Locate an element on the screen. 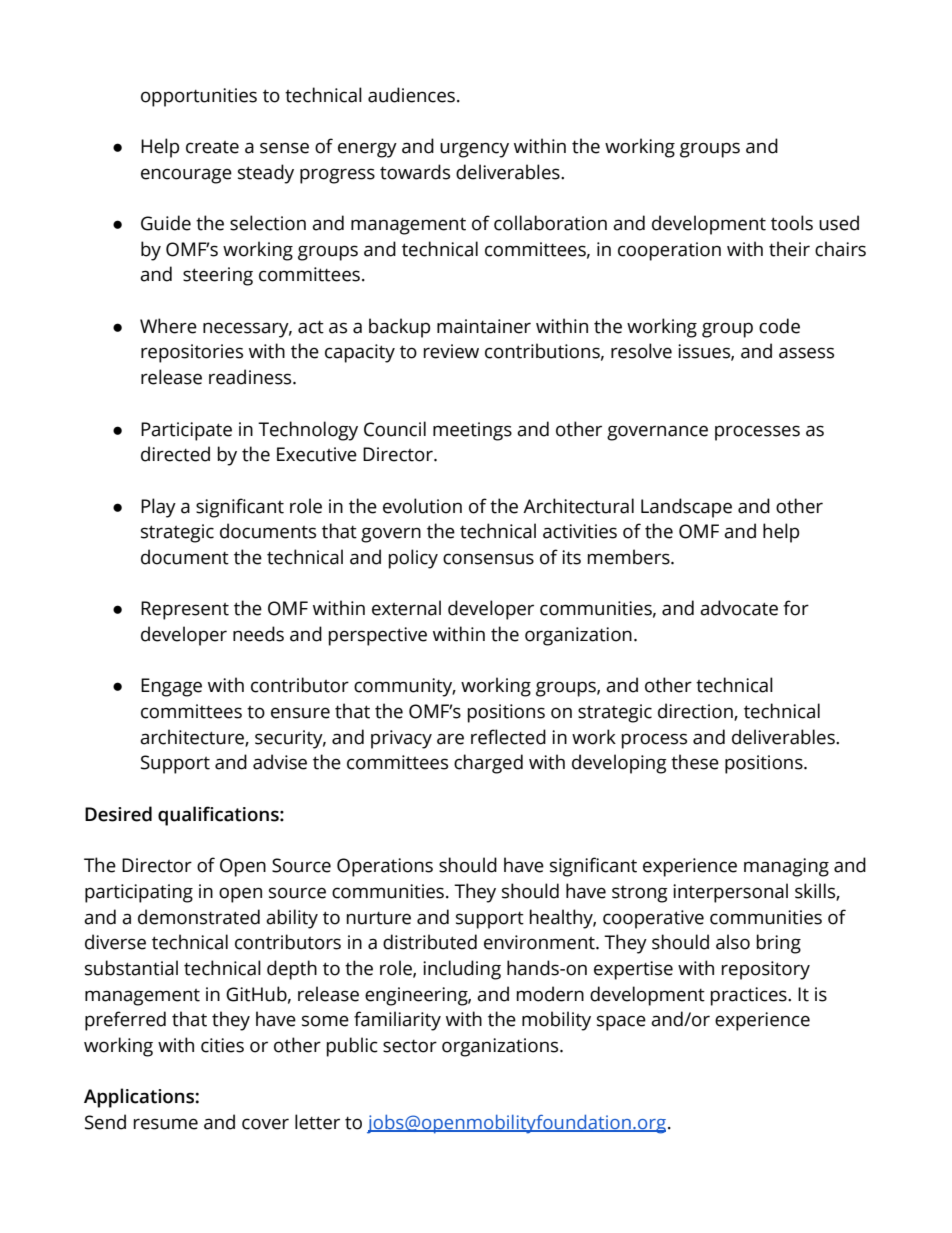 The width and height of the screenshot is (952, 1233). Operations is located at coordinates (385, 867).
